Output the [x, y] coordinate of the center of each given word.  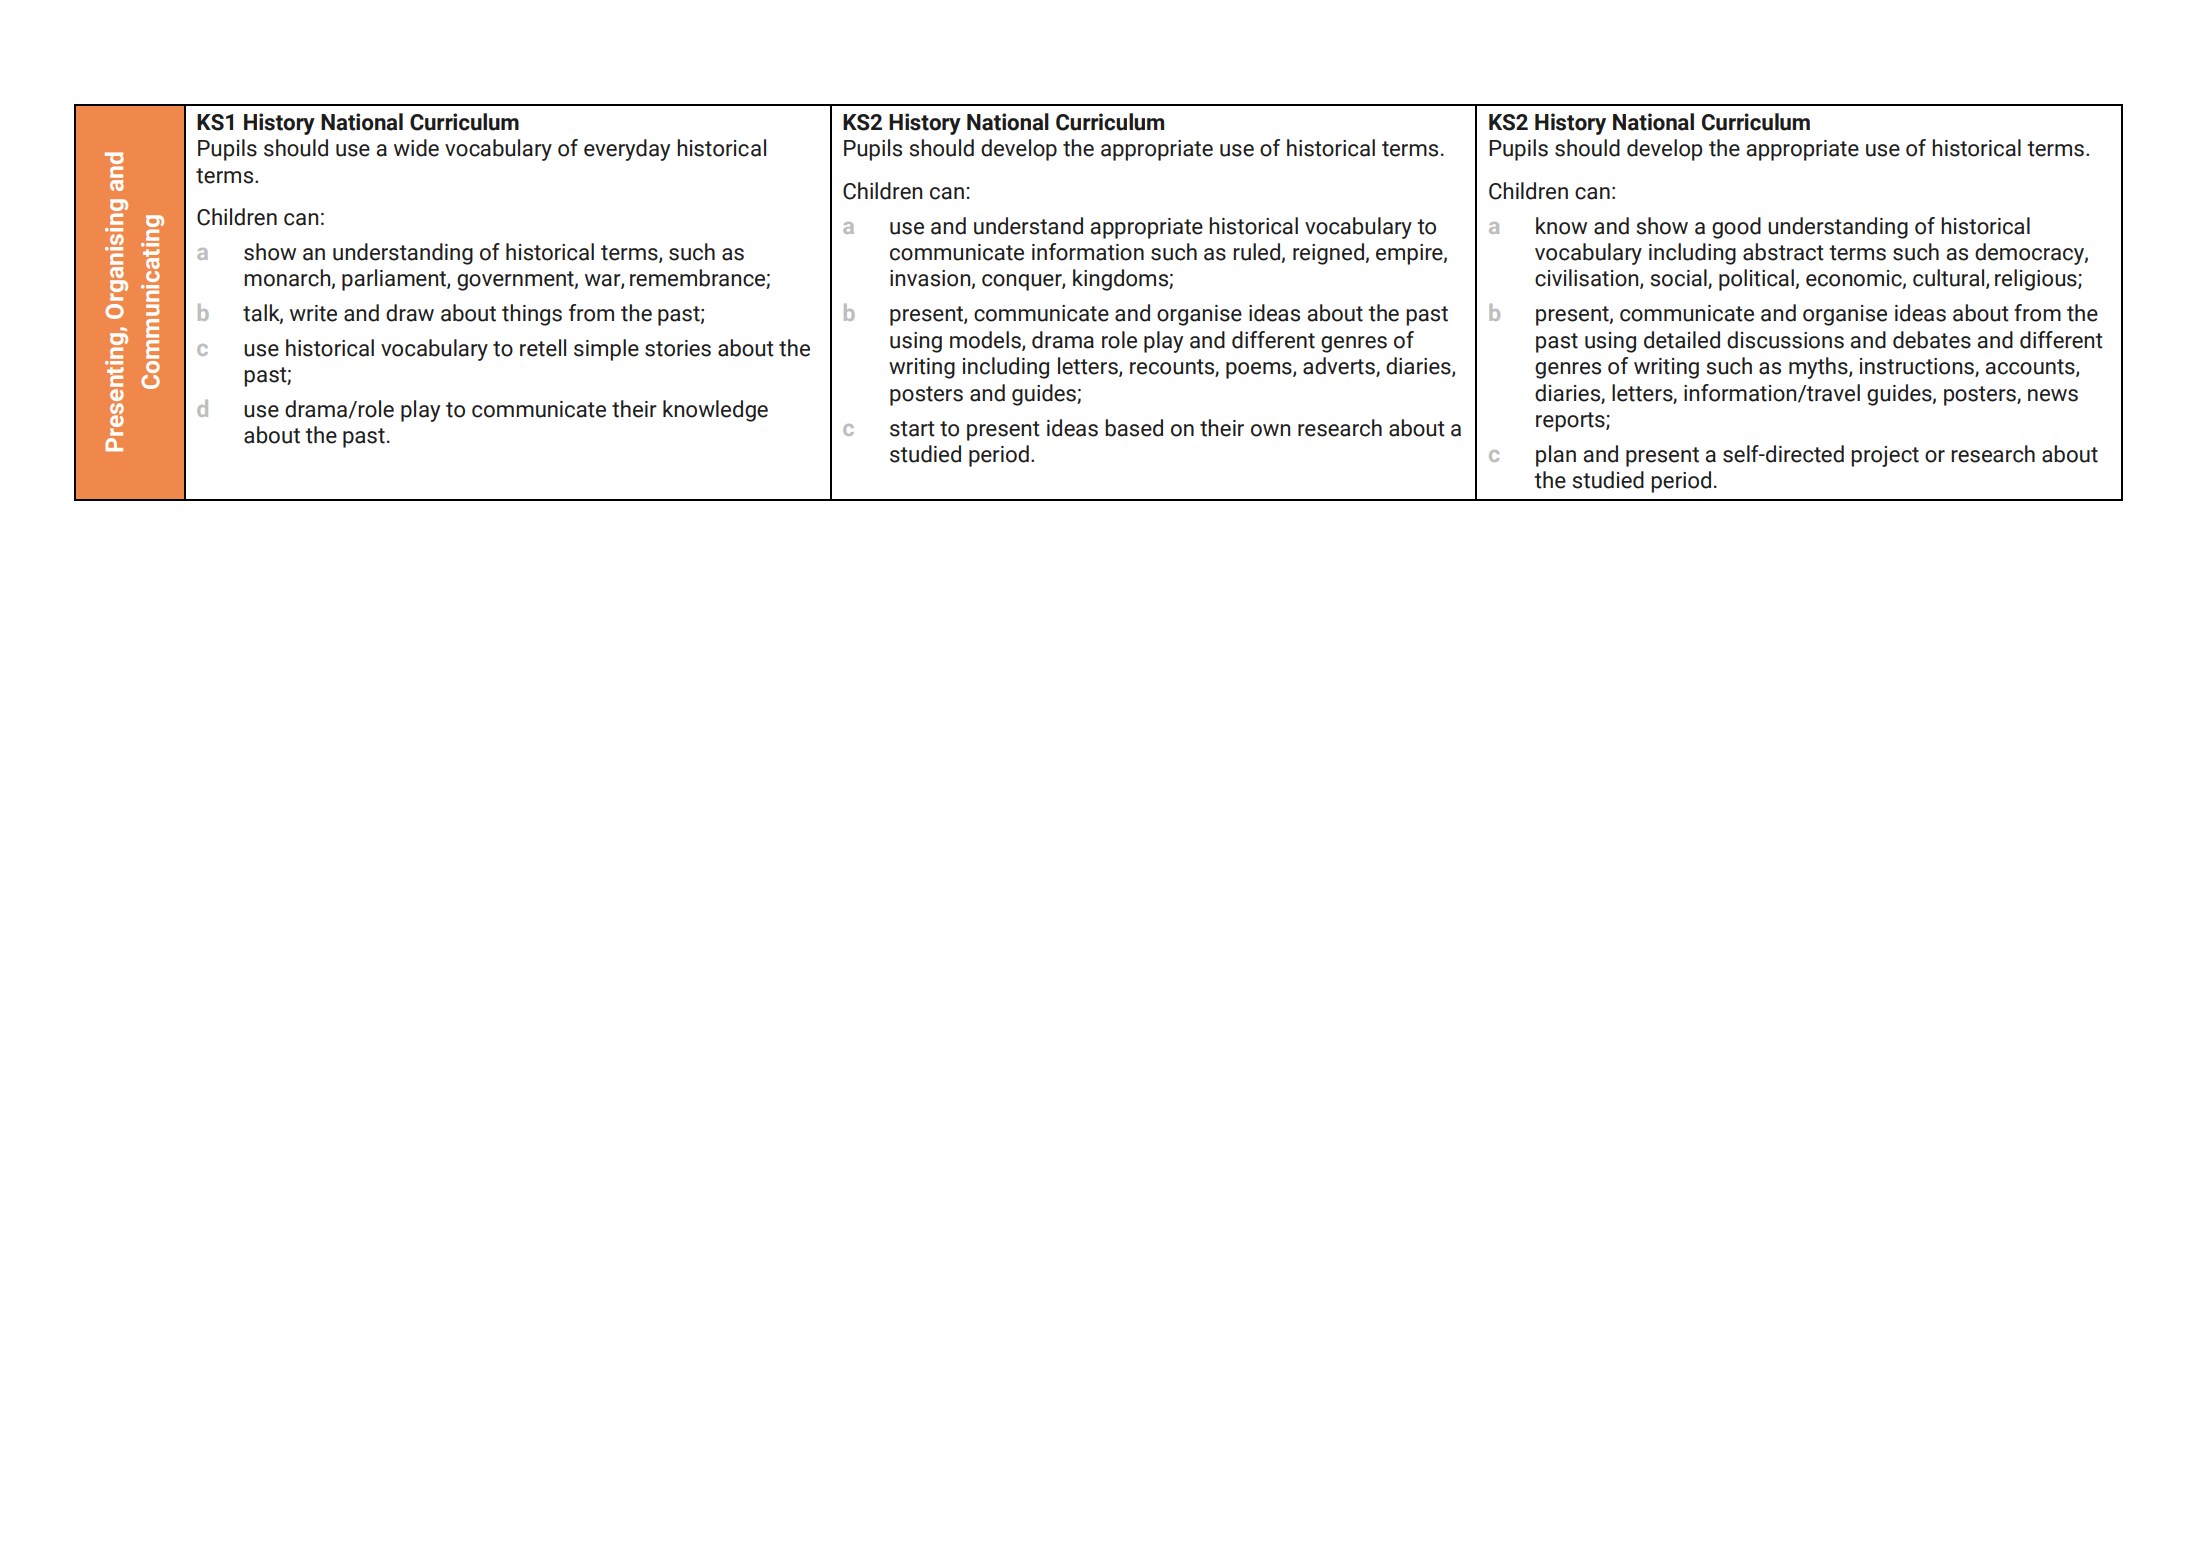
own [1270, 430]
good [1736, 228]
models [986, 340]
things [532, 315]
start [912, 429]
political [1756, 280]
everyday [627, 150]
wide [416, 148]
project [1885, 456]
